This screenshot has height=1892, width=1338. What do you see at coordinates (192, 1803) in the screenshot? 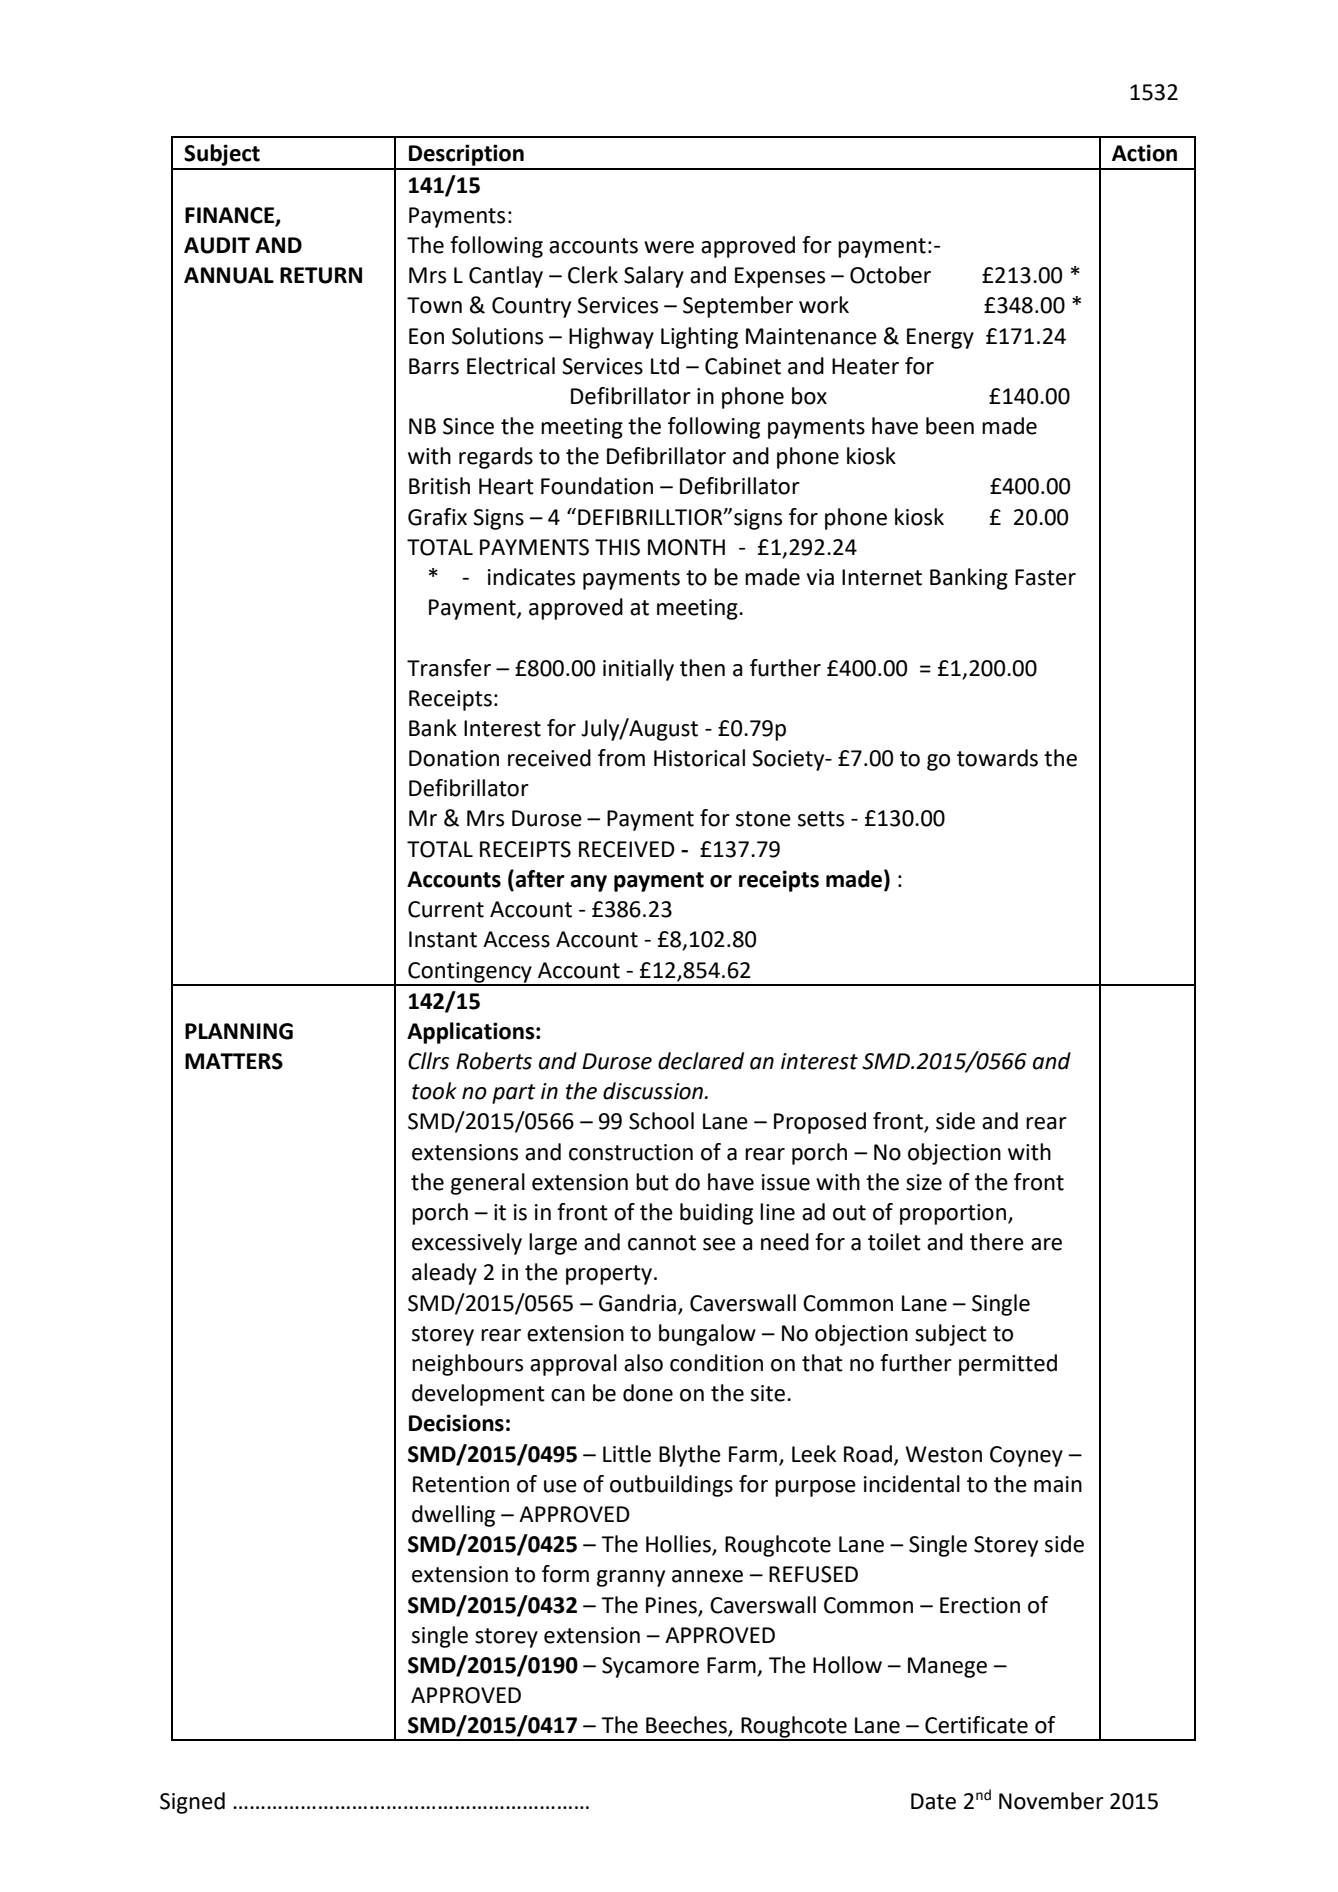
I see `Signed` at bounding box center [192, 1803].
